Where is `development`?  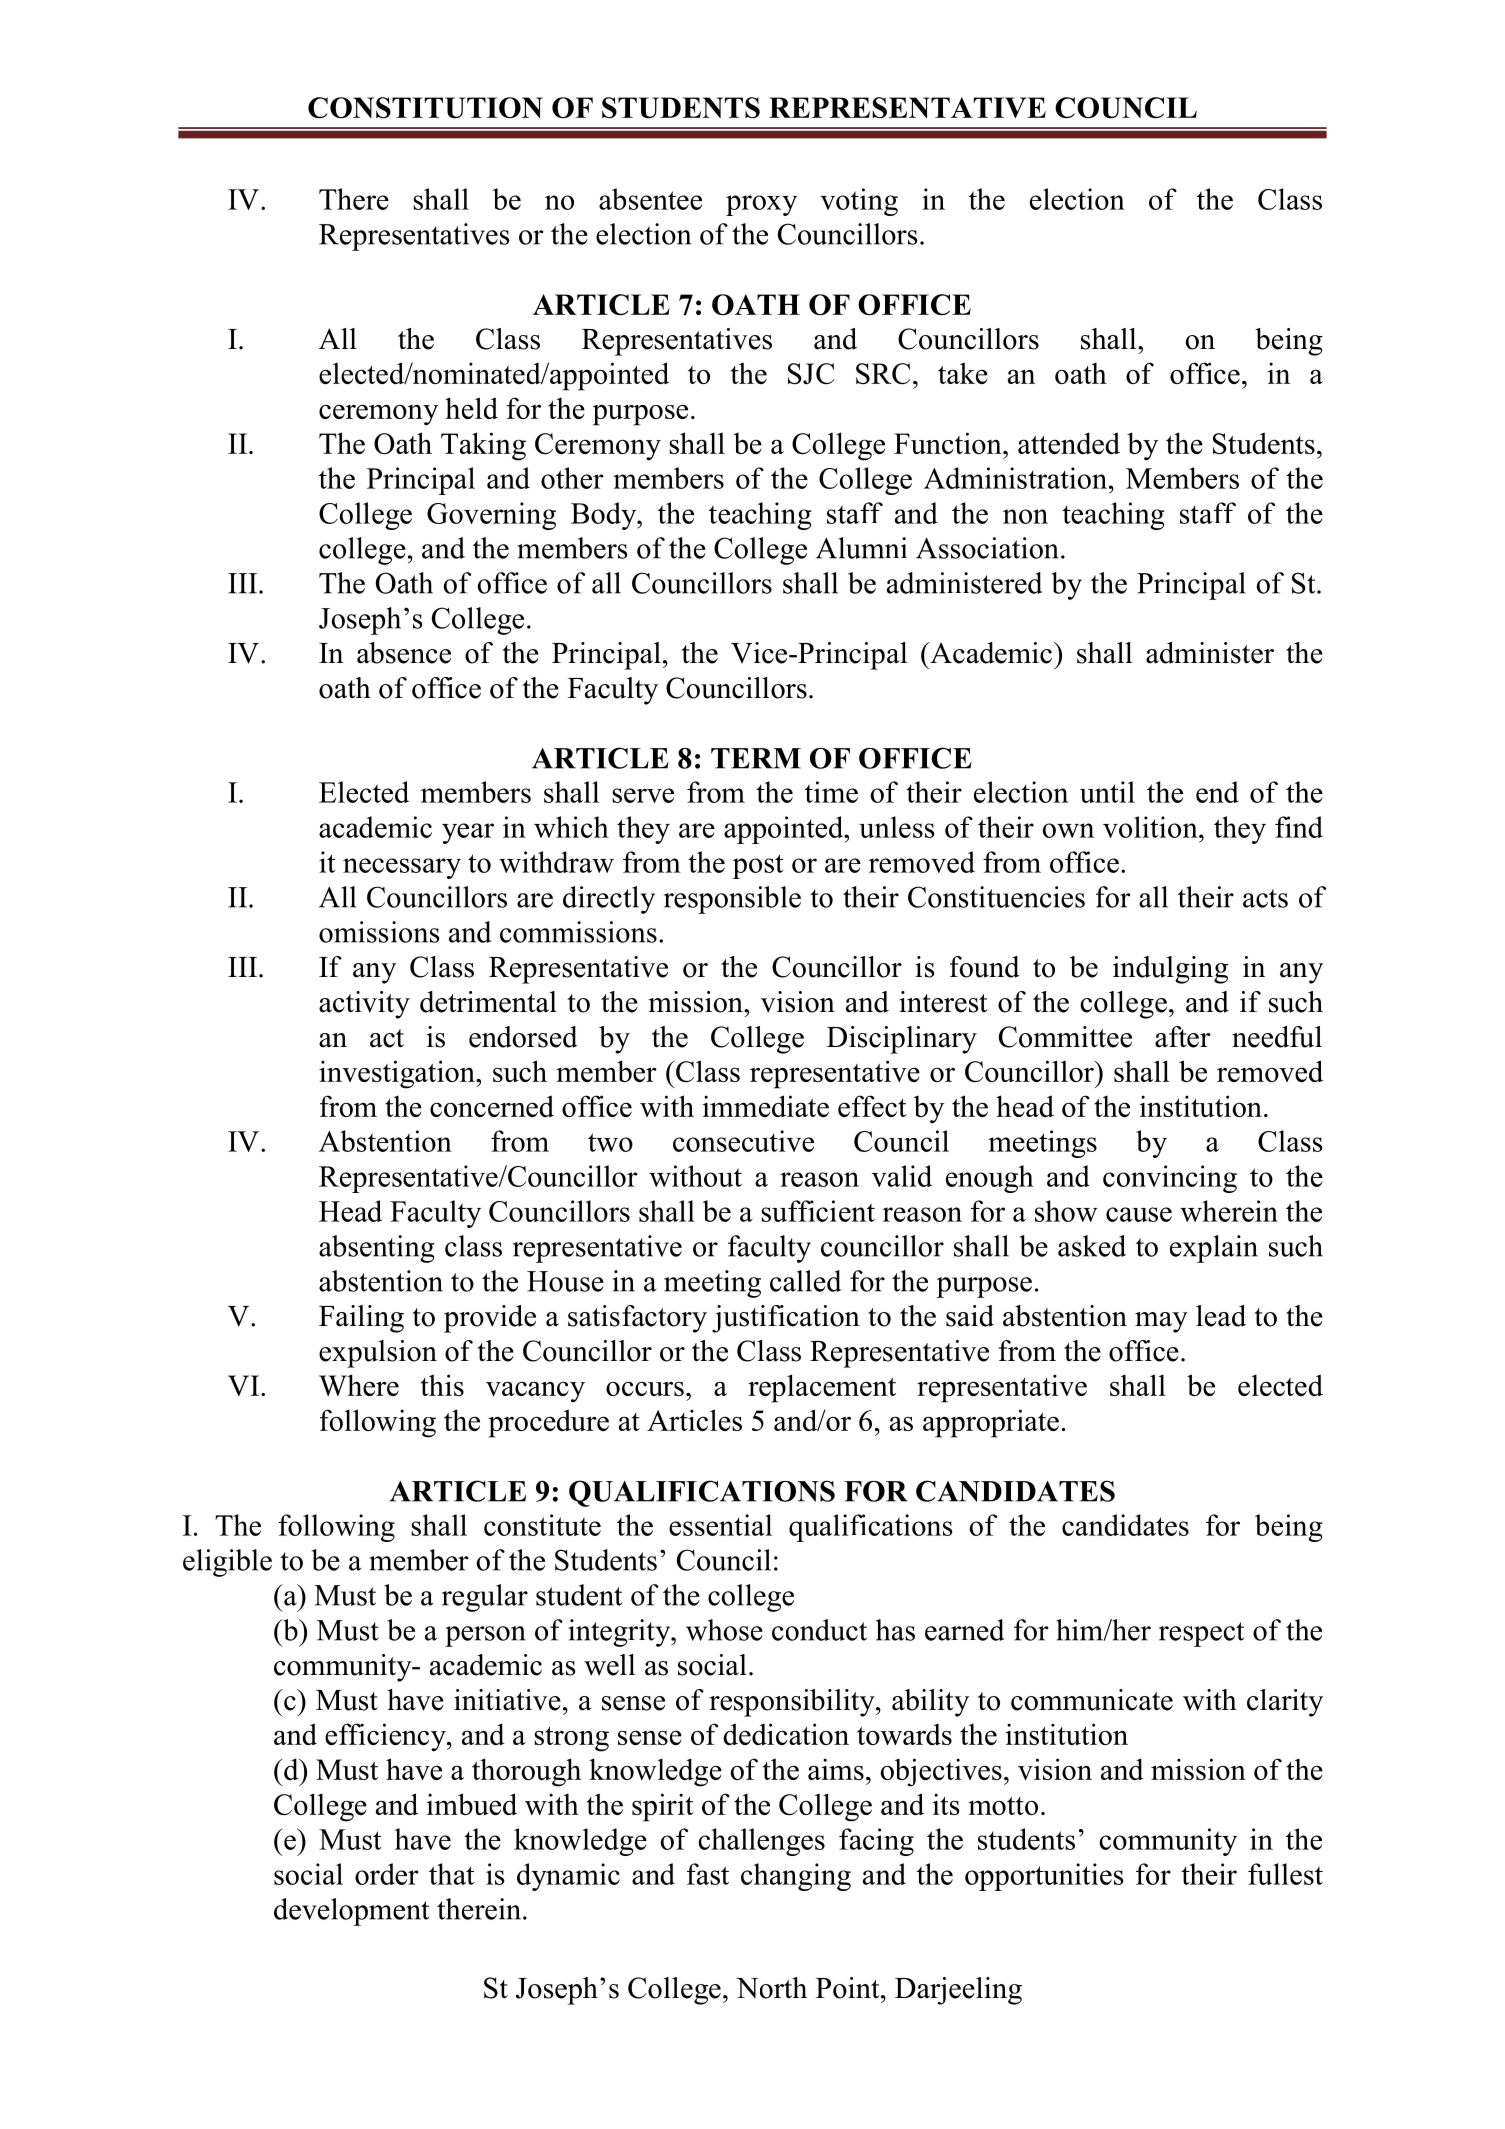
development is located at coordinates (351, 1912).
